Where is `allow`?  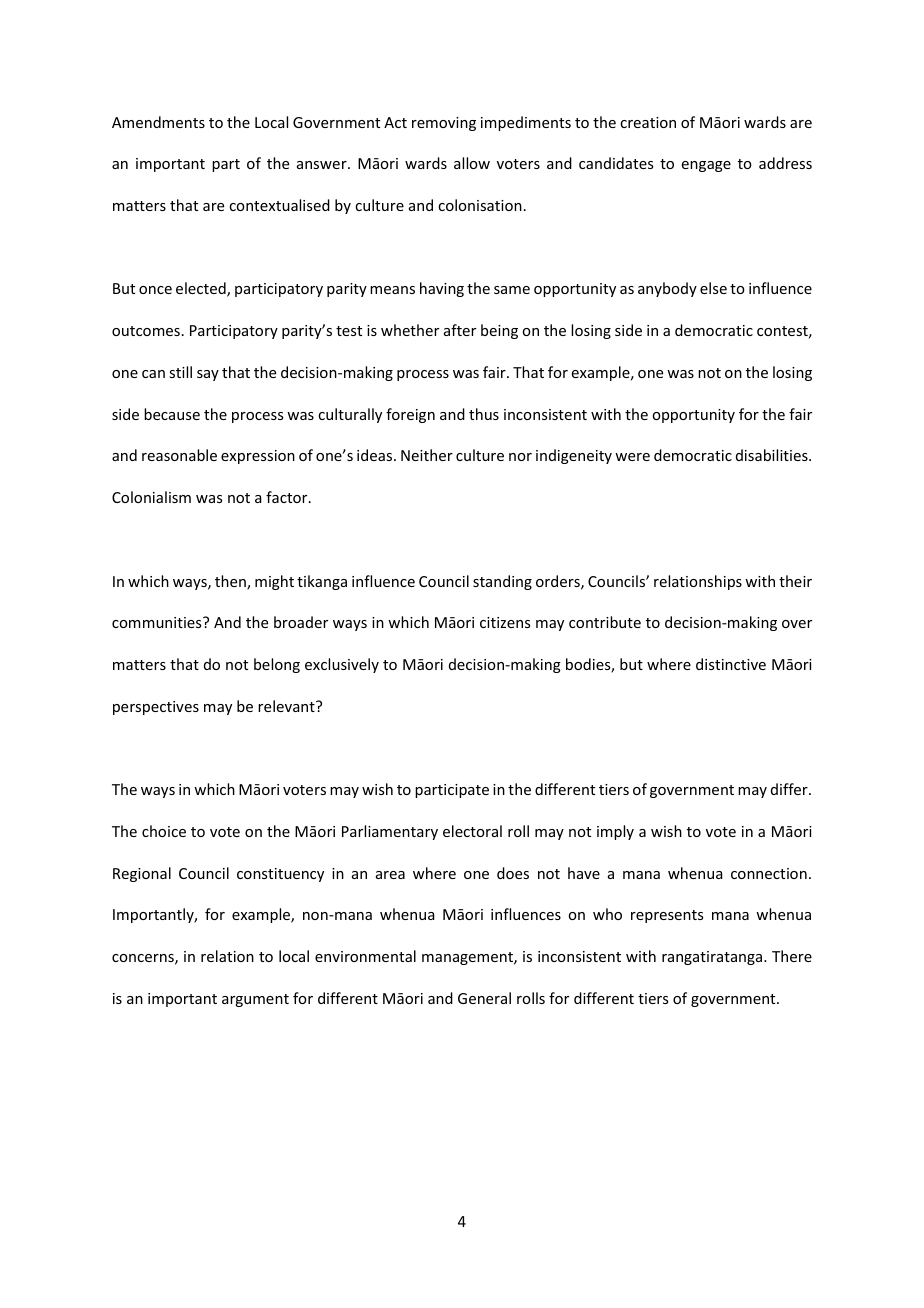
allow is located at coordinates (472, 163).
